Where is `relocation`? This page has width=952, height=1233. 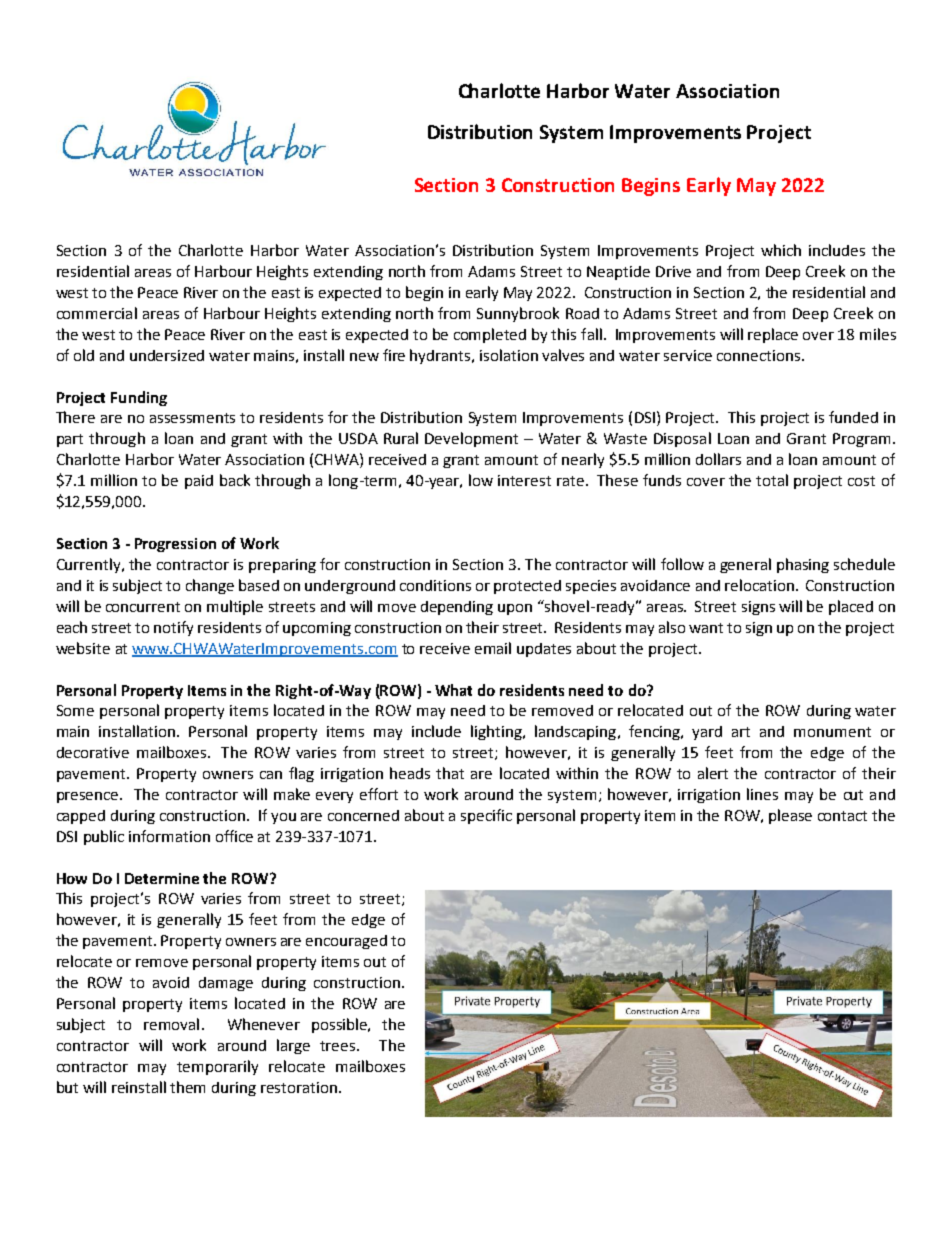 relocation is located at coordinates (759, 585).
